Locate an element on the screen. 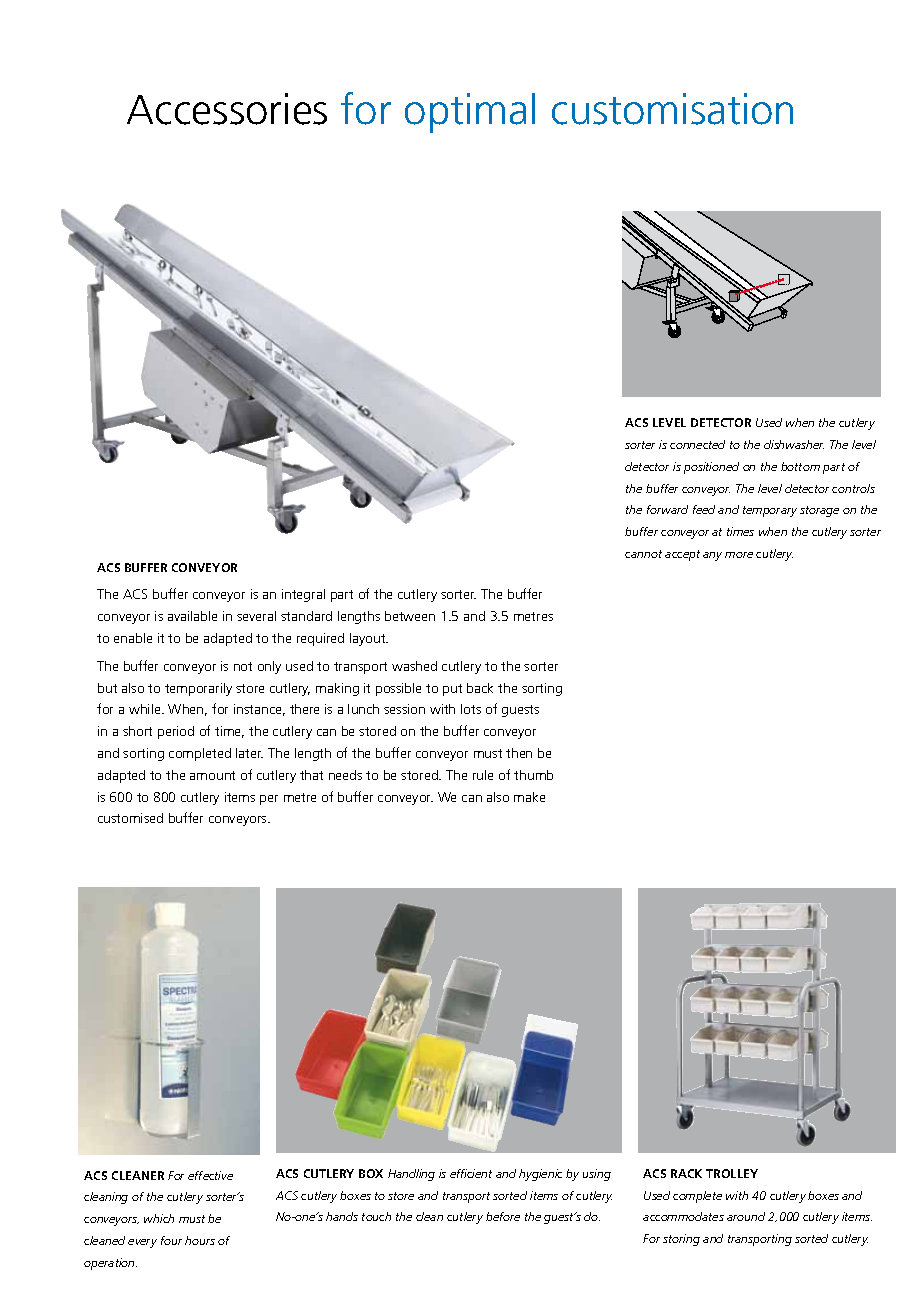 This screenshot has height=1308, width=924. customised is located at coordinates (130, 818).
